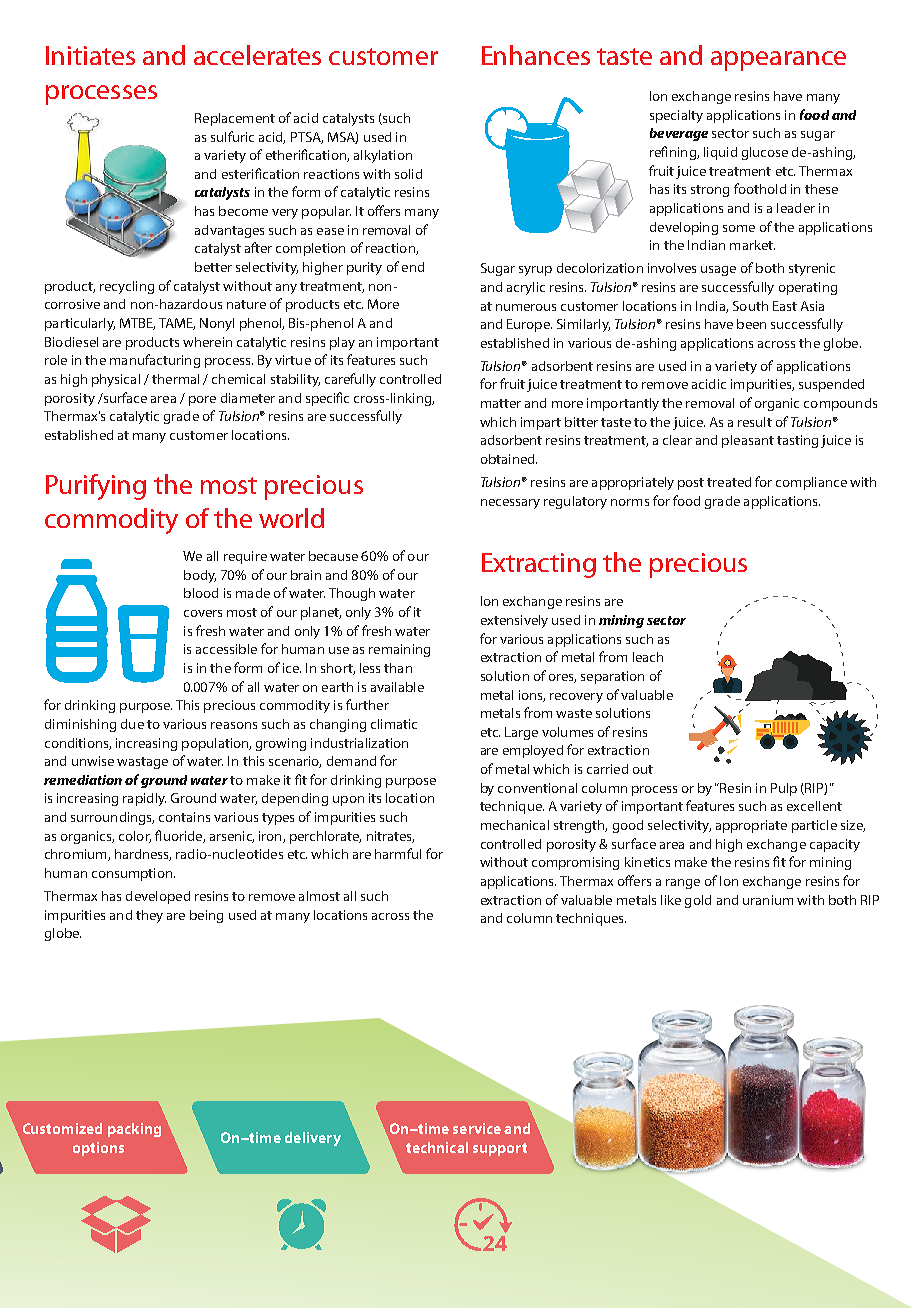 This screenshot has height=1308, width=924. I want to click on packing, so click(134, 1130).
